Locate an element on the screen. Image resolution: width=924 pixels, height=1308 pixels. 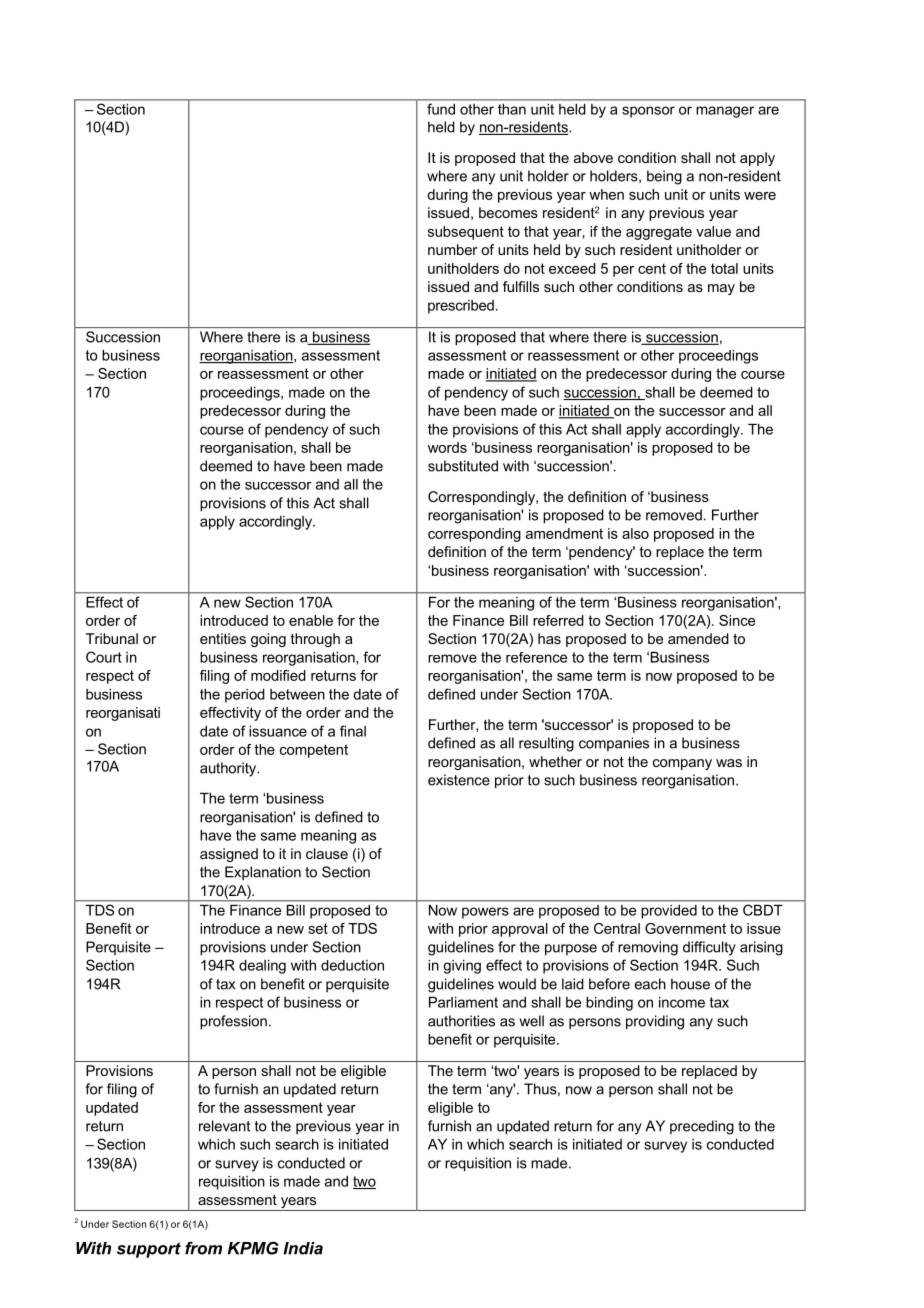
also is located at coordinates (635, 533).
